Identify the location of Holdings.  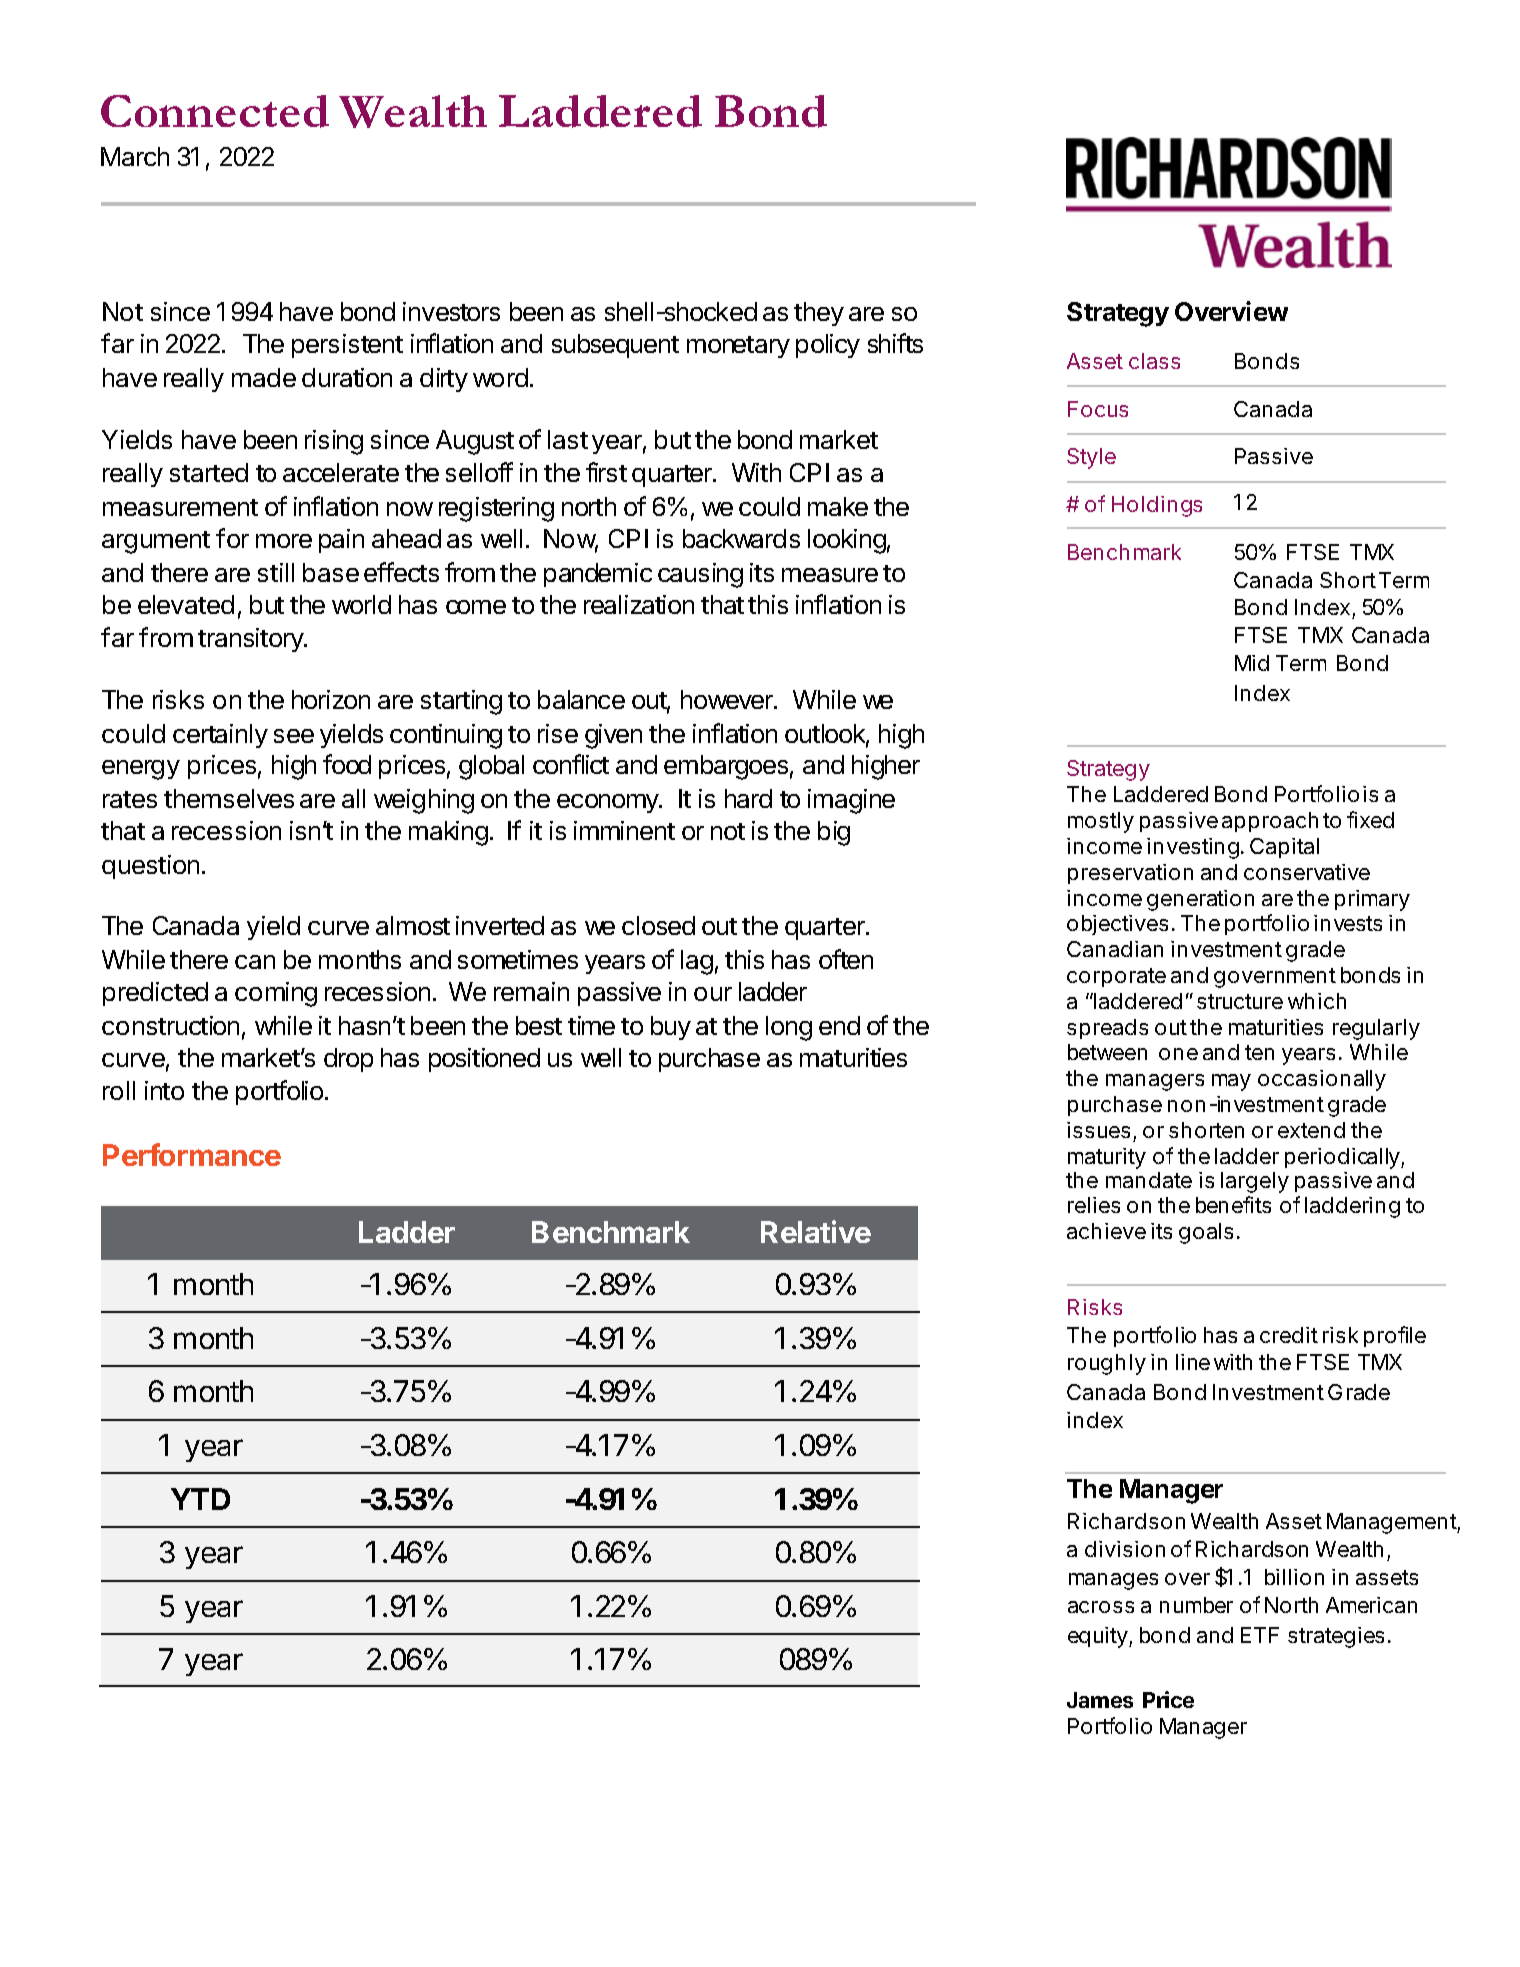
(1157, 506).
